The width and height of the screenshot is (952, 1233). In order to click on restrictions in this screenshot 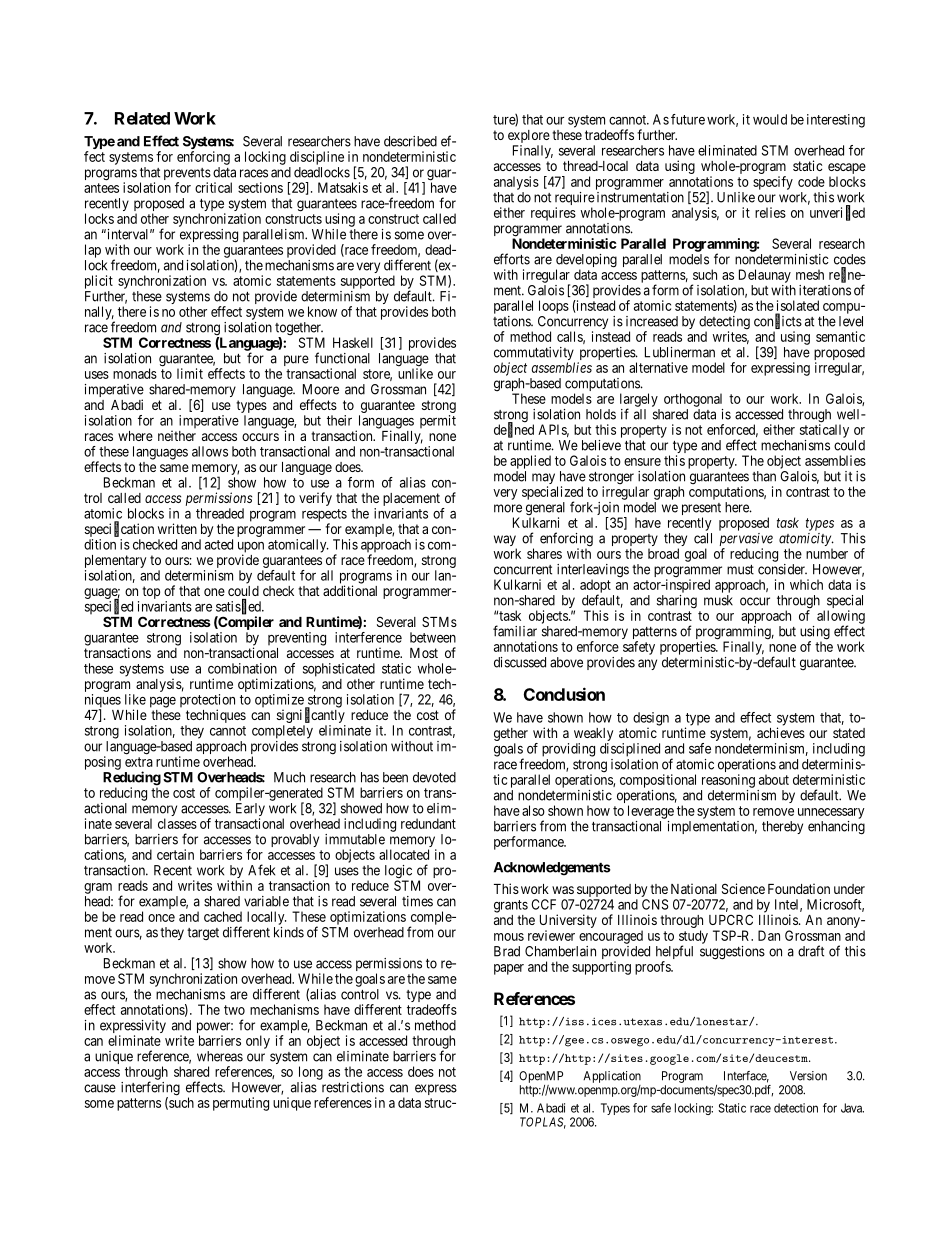, I will do `click(353, 1087)`.
